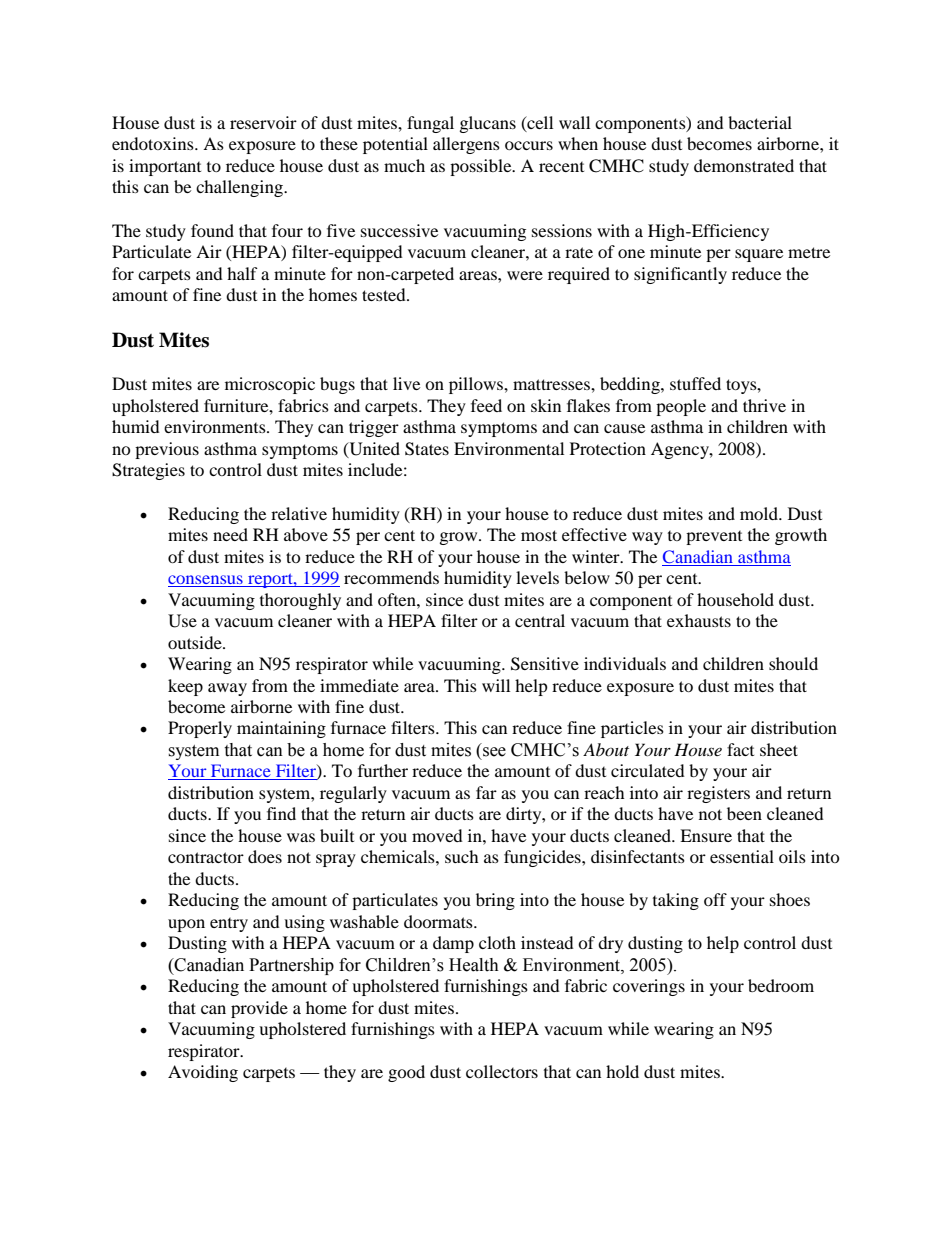  What do you see at coordinates (760, 122) in the screenshot?
I see `bacterial` at bounding box center [760, 122].
